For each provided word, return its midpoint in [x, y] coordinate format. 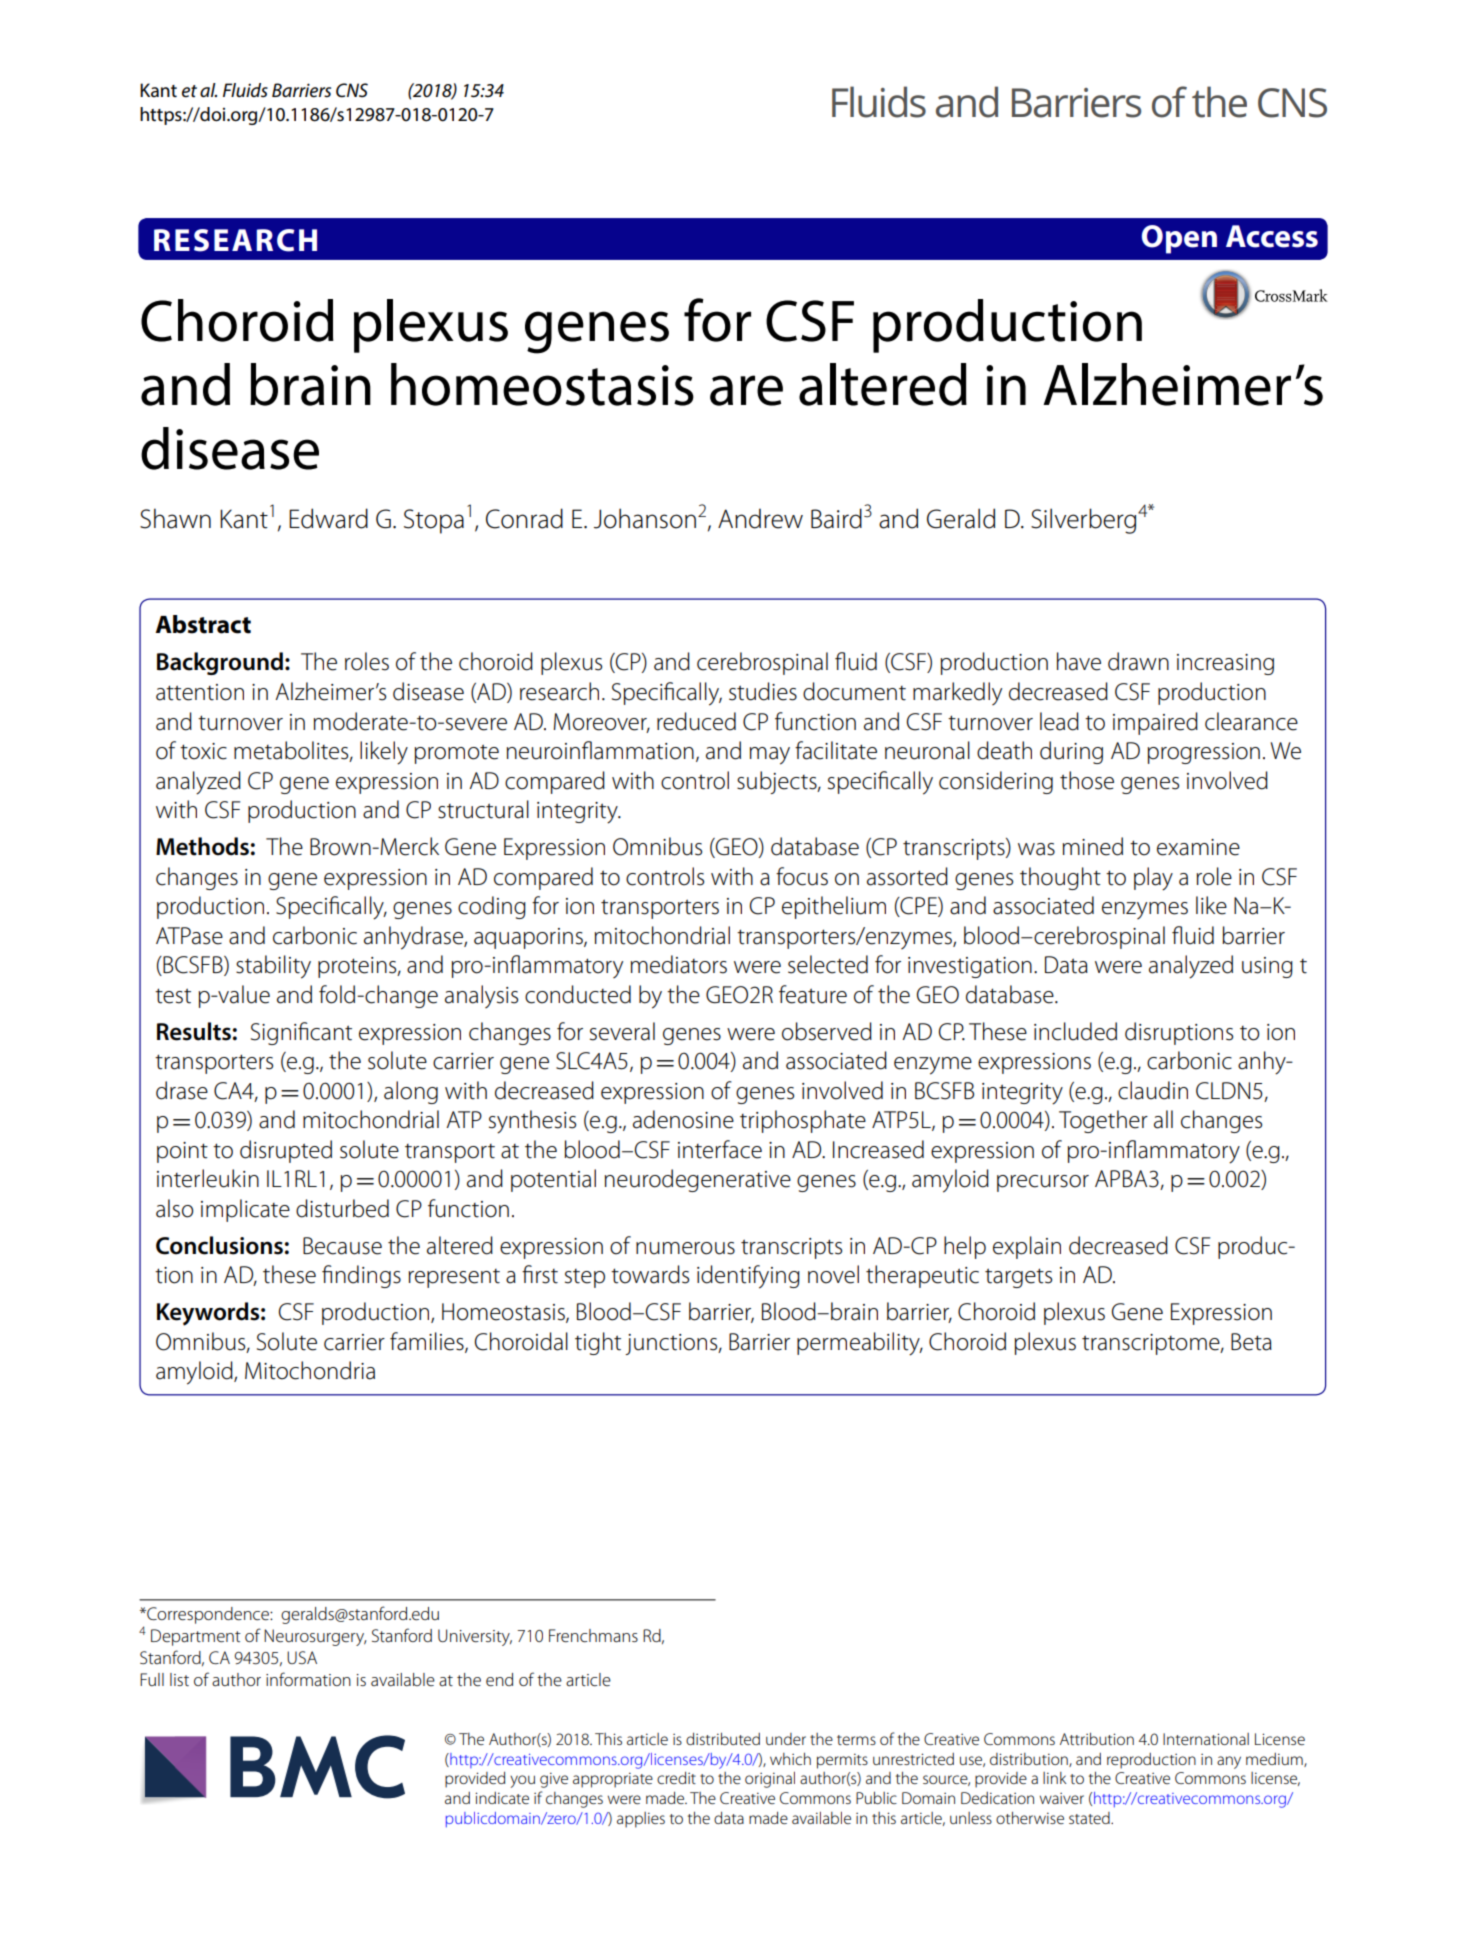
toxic [203, 751]
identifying [748, 1277]
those [1087, 780]
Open [1179, 239]
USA [302, 1657]
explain [1027, 1247]
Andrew [760, 518]
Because [342, 1246]
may [770, 756]
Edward [328, 518]
